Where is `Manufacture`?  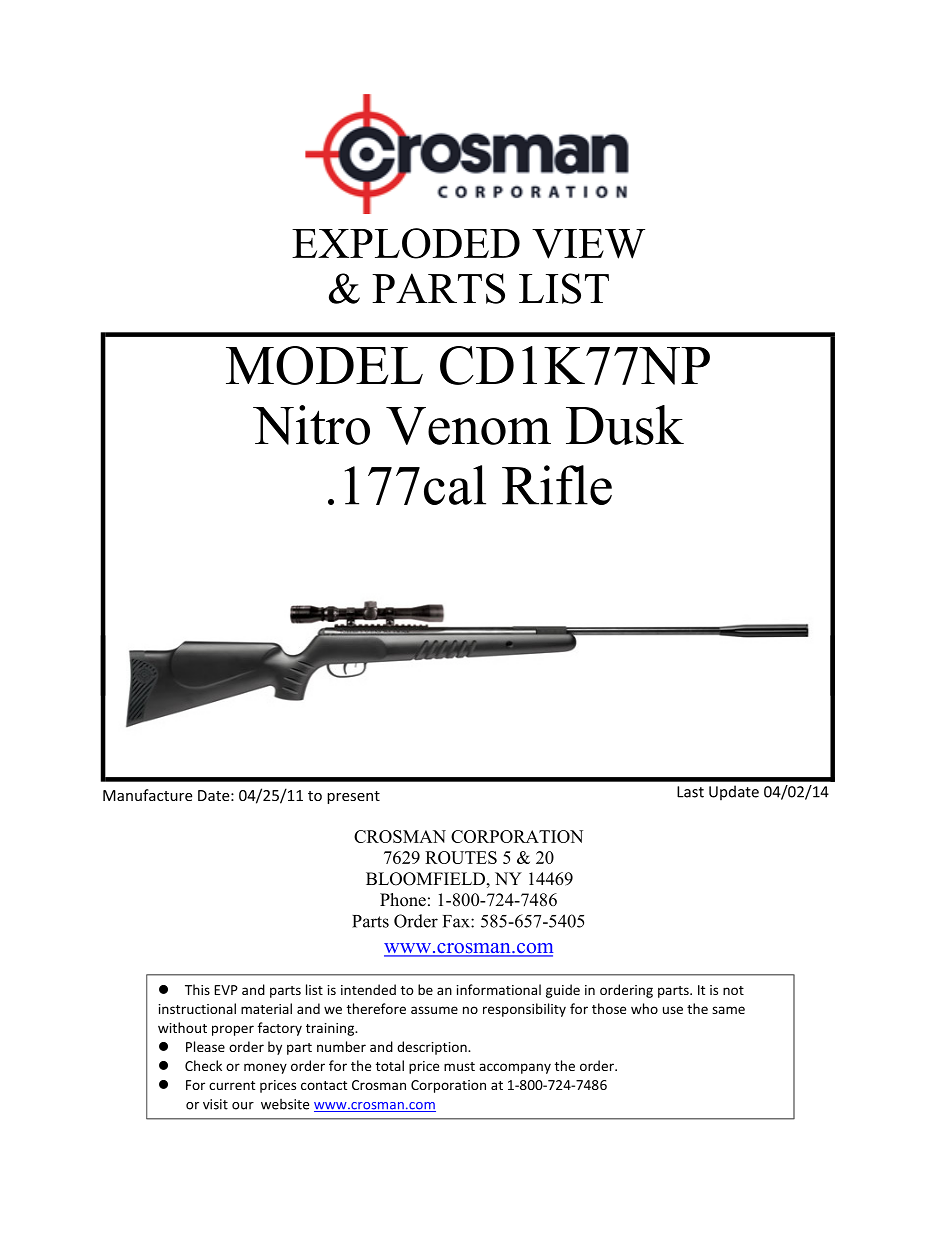
Manufacture is located at coordinates (147, 795).
